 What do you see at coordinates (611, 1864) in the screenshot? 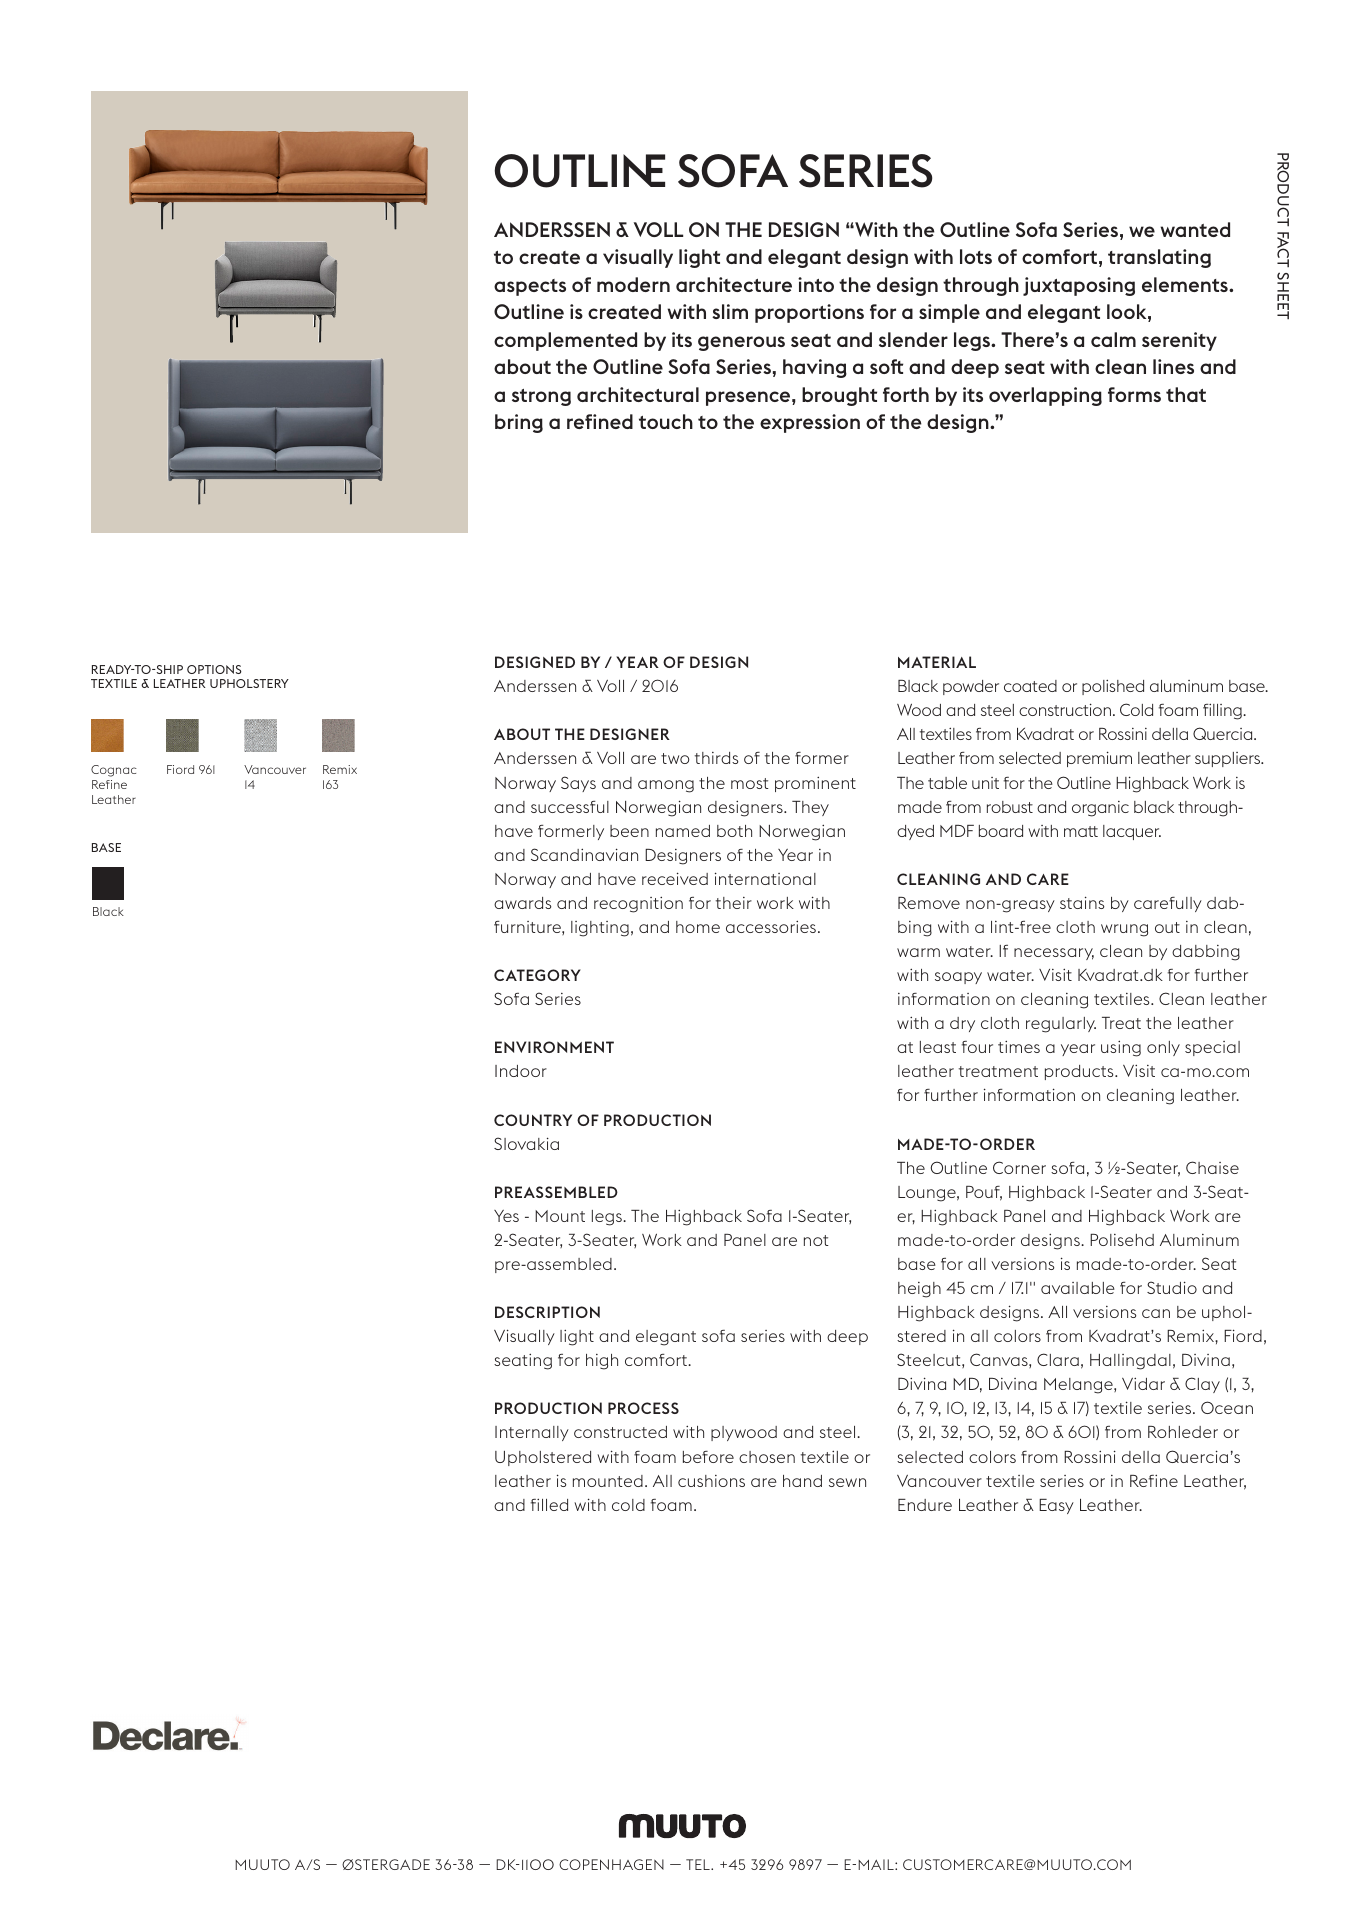
I see `COPENHAGEN` at bounding box center [611, 1864].
